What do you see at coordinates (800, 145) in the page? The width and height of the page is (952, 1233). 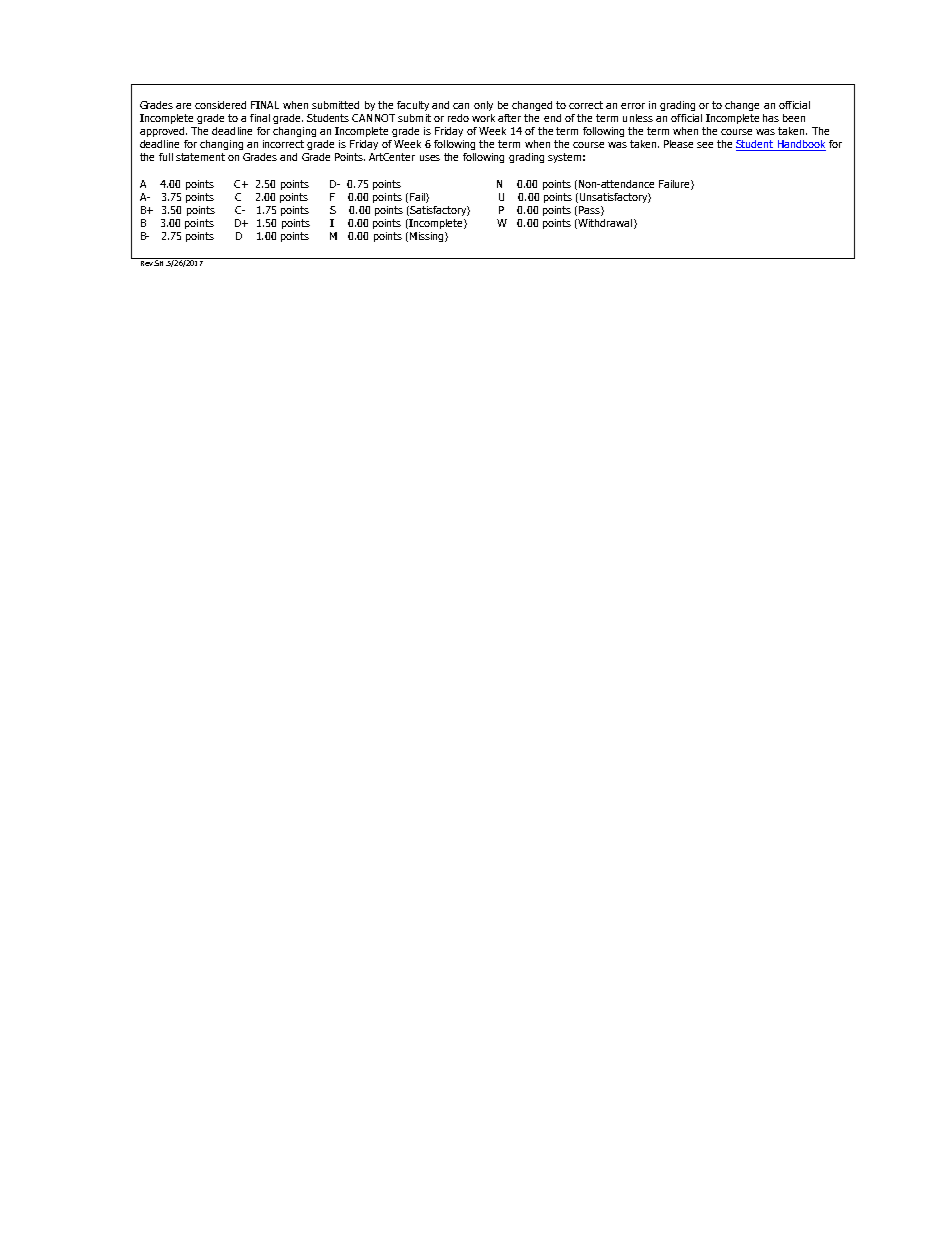 I see `Handbook` at bounding box center [800, 145].
